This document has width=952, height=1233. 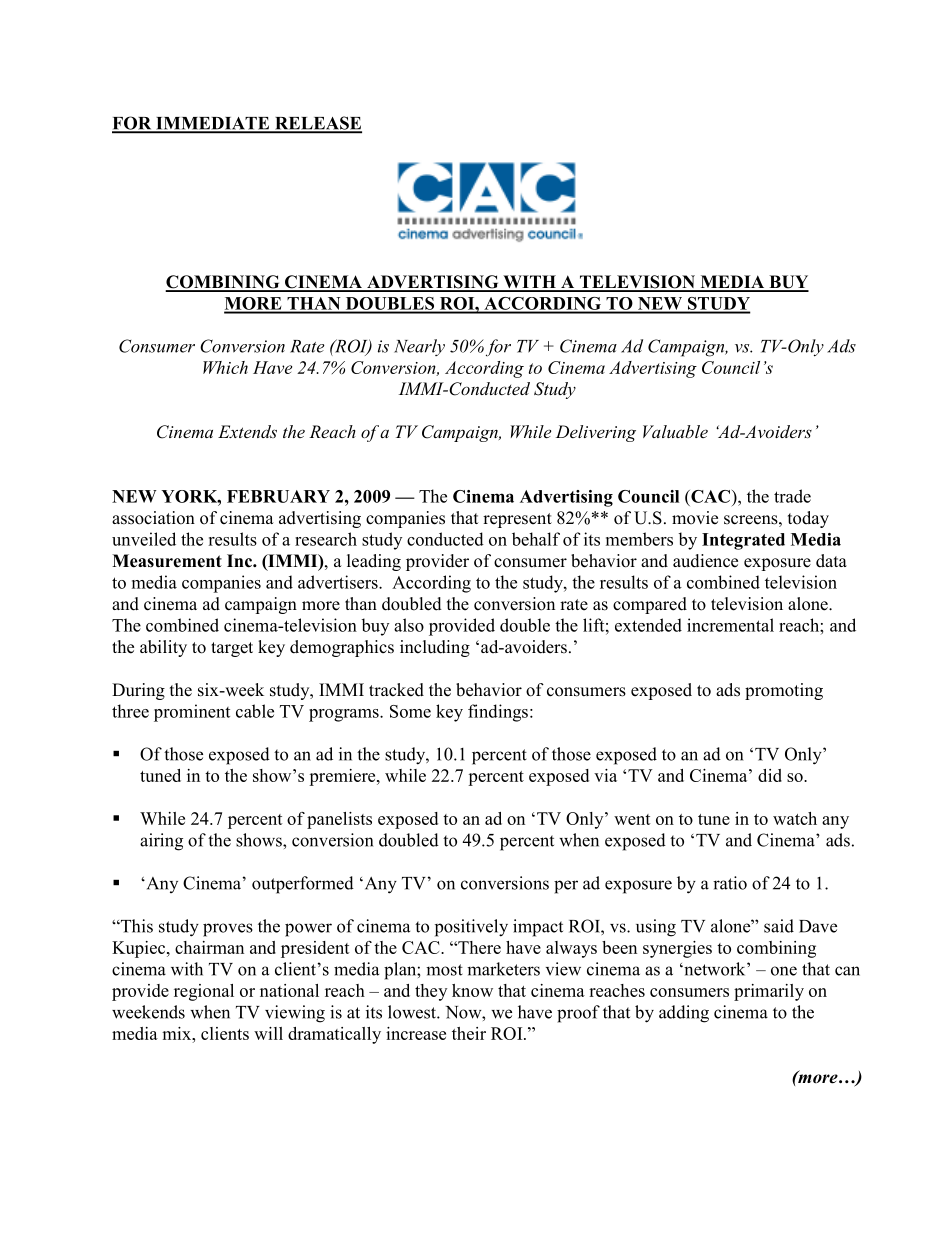 I want to click on ratio, so click(x=730, y=883).
